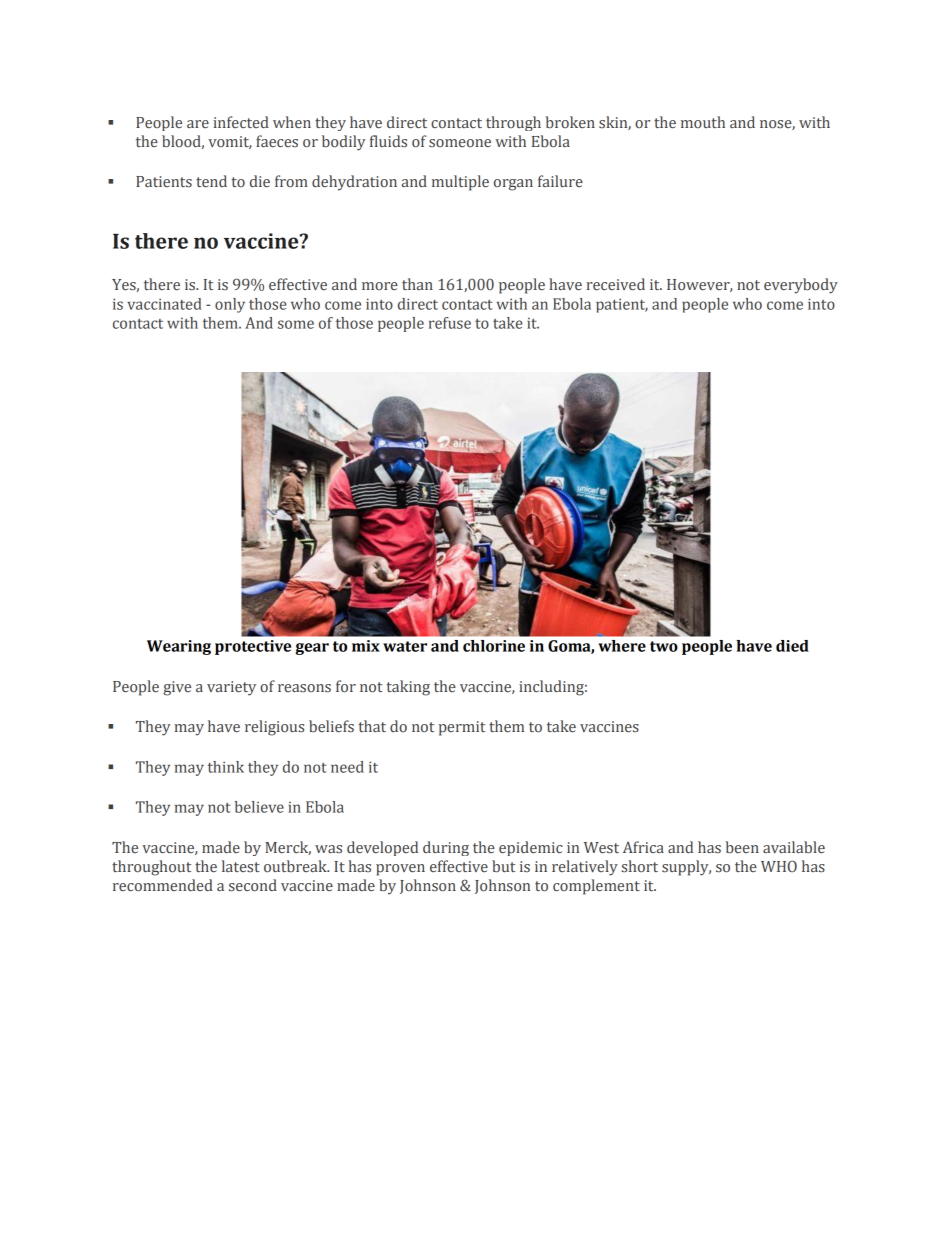 This image has height=1233, width=952. What do you see at coordinates (801, 286) in the image?
I see `everybody` at bounding box center [801, 286].
